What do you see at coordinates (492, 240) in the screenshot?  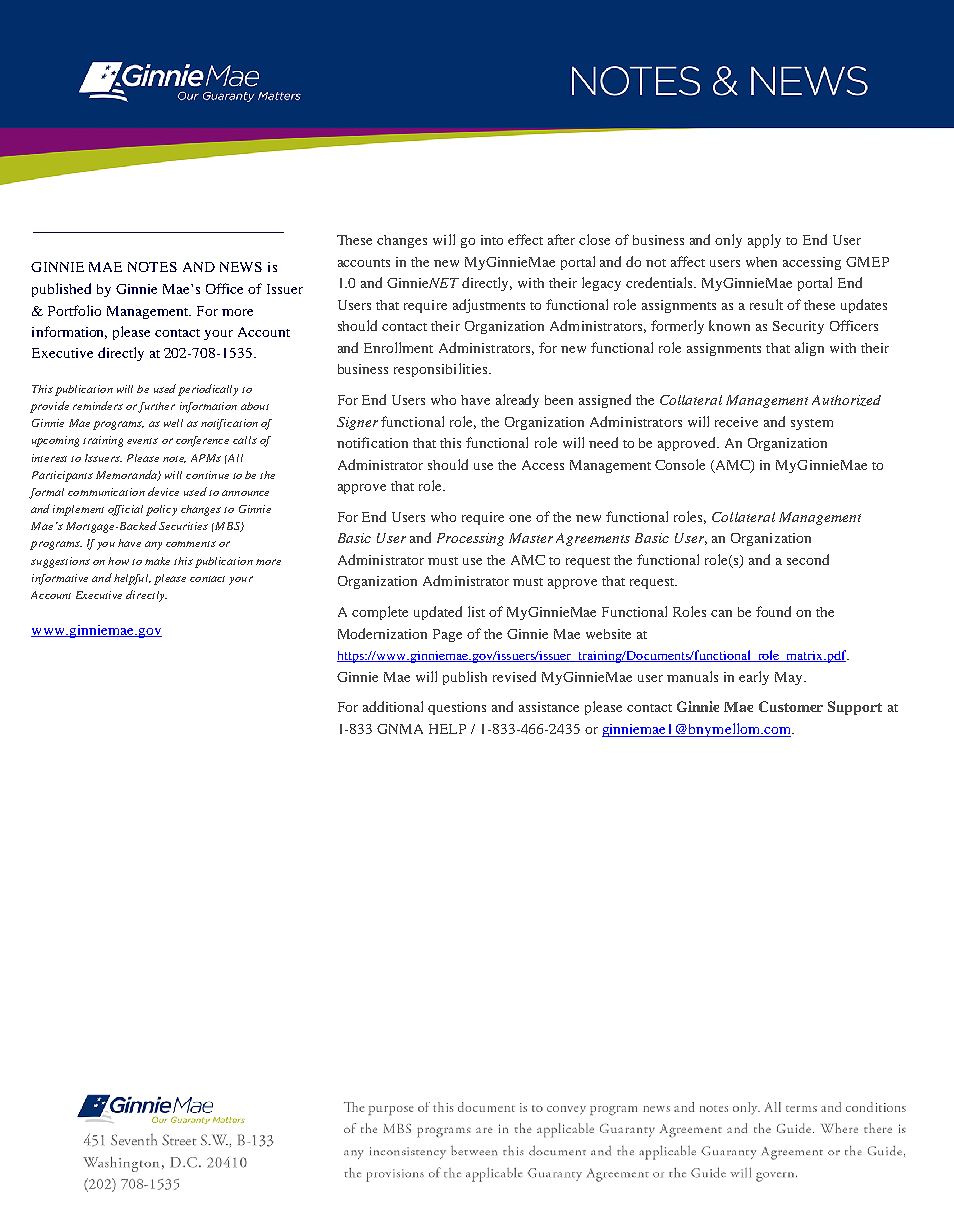 I see `into` at bounding box center [492, 240].
